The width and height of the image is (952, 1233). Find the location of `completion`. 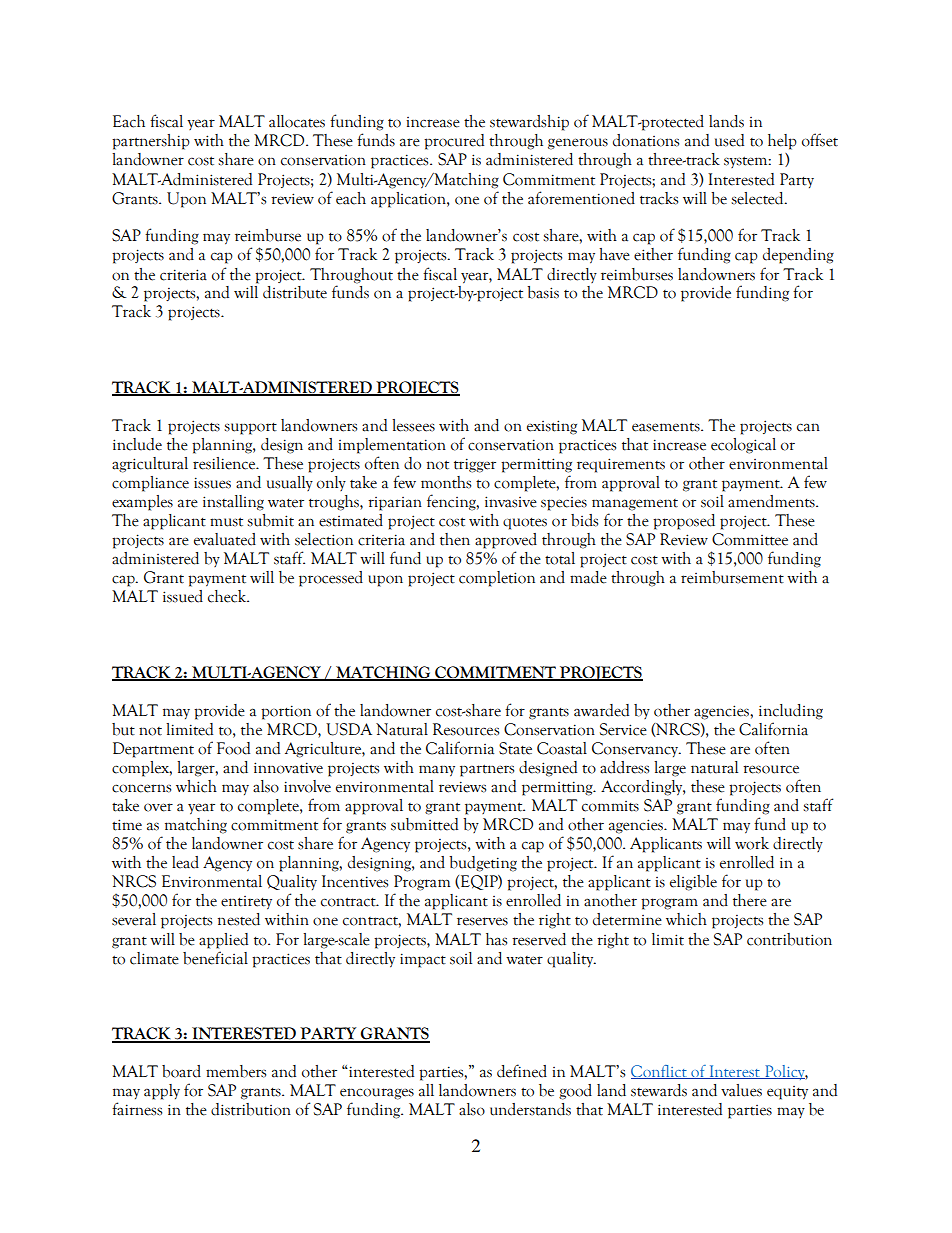

completion is located at coordinates (497, 579).
